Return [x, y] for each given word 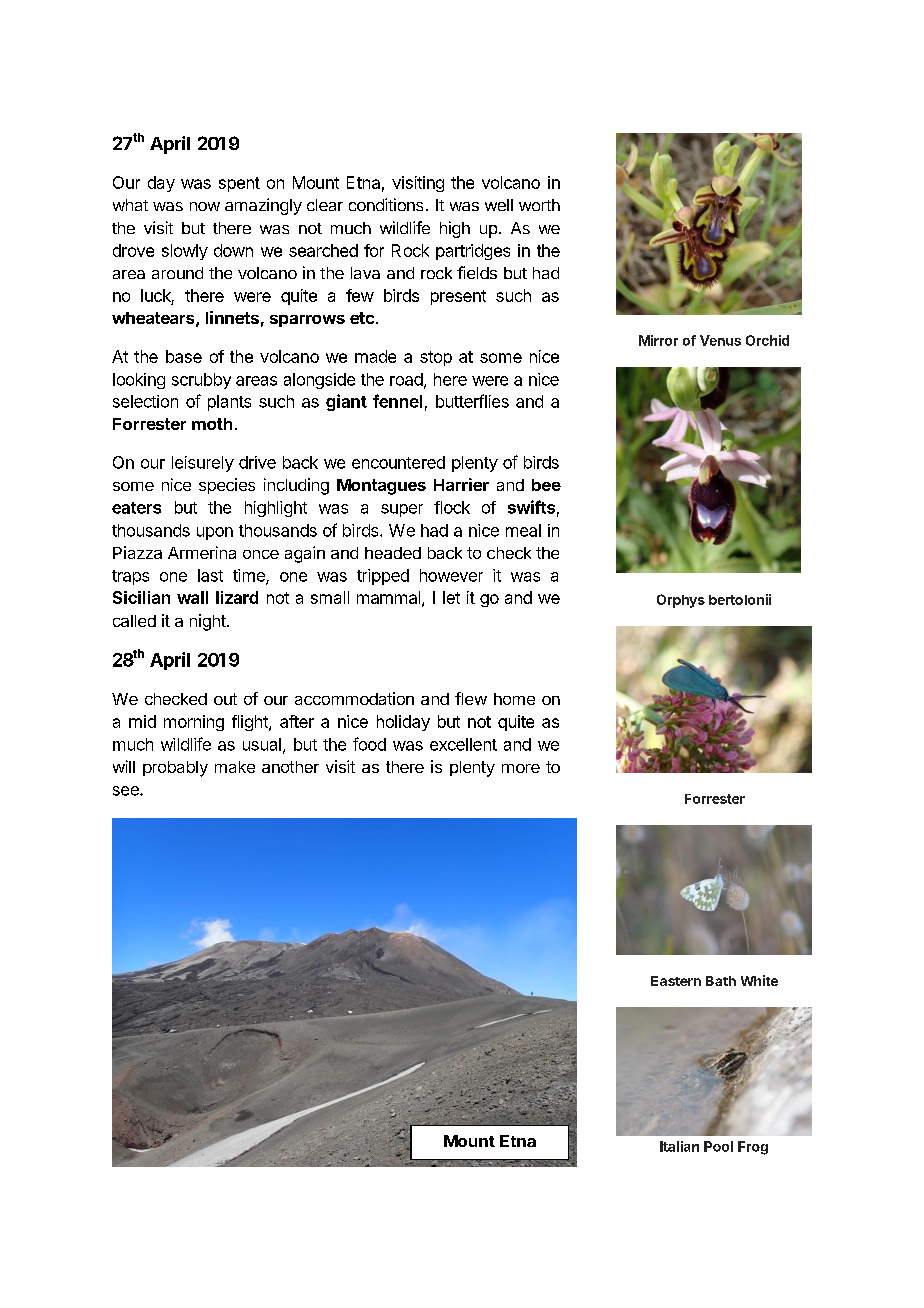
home [514, 699]
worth [539, 205]
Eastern [676, 981]
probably [175, 769]
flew [471, 698]
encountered [398, 462]
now [205, 206]
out [225, 699]
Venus [720, 340]
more [521, 768]
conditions [386, 204]
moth [212, 424]
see [127, 791]
